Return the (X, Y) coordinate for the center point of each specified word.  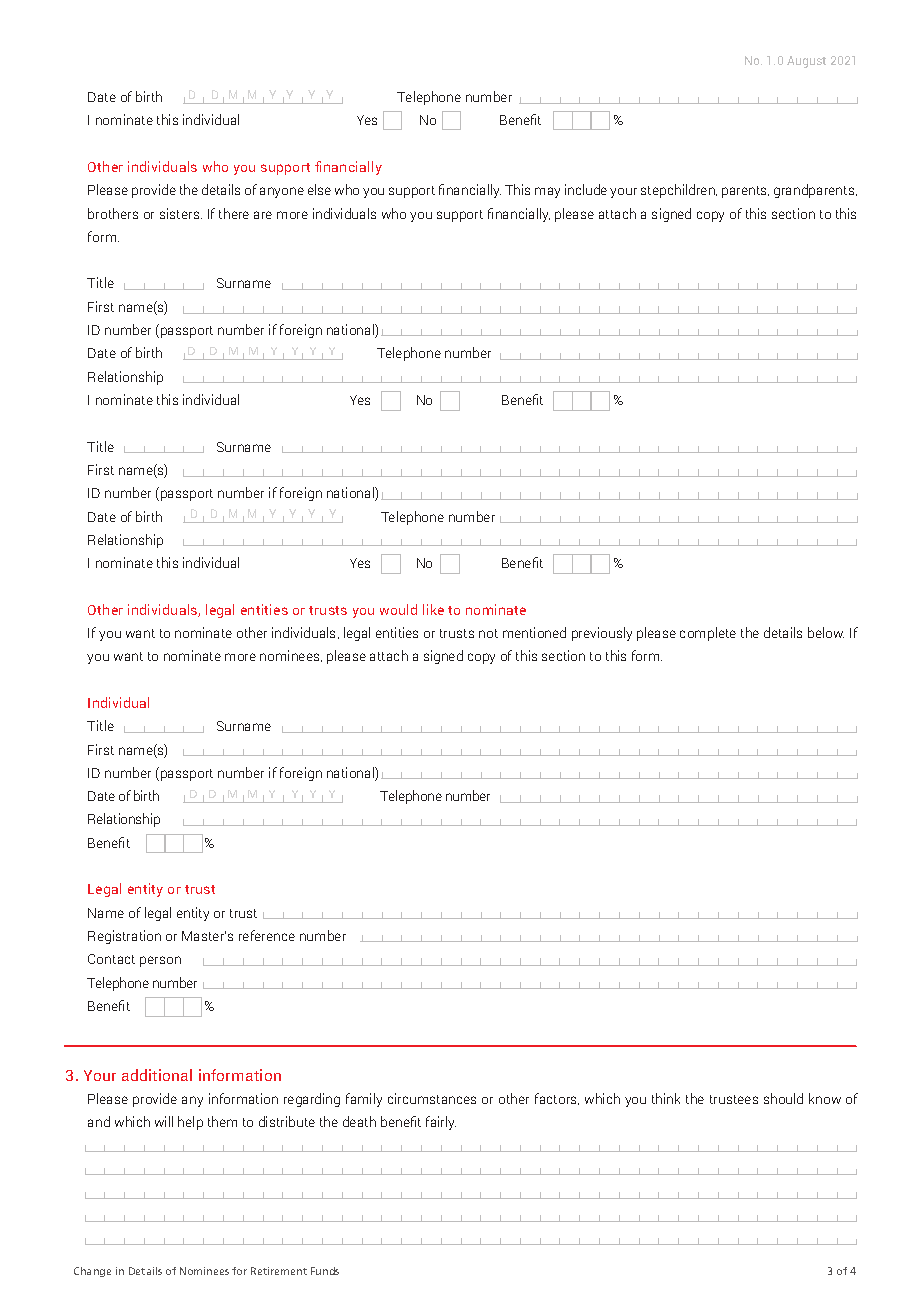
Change (92, 1272)
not (488, 633)
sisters (181, 213)
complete (708, 634)
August (806, 62)
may (547, 192)
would (398, 609)
